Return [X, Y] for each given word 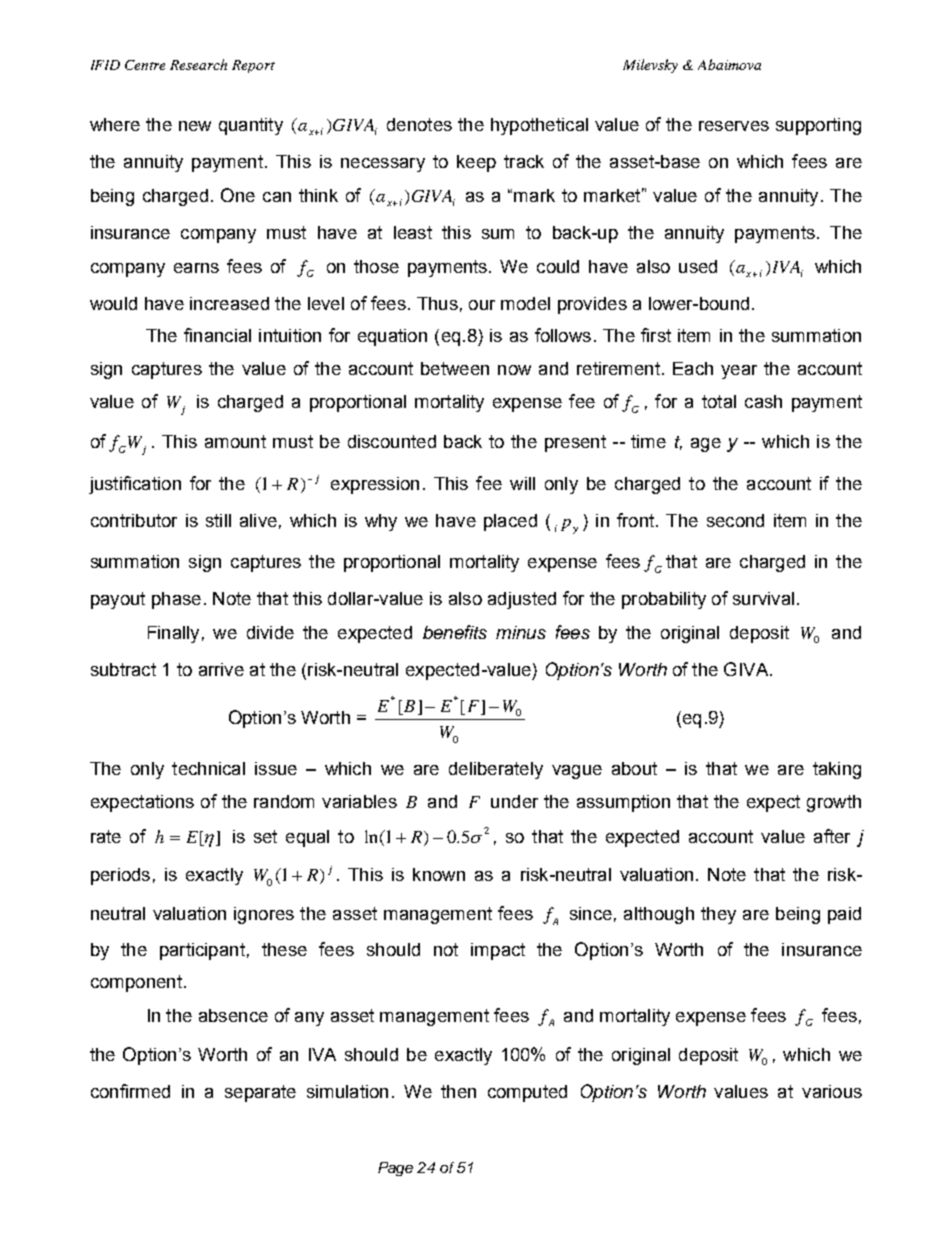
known [439, 874]
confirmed [130, 1091]
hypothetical [539, 126]
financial [217, 335]
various [832, 1091]
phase [176, 600]
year [739, 372]
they [718, 915]
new [195, 126]
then [458, 1091]
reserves [734, 126]
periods [120, 876]
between [455, 368]
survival [763, 598]
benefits [455, 632]
